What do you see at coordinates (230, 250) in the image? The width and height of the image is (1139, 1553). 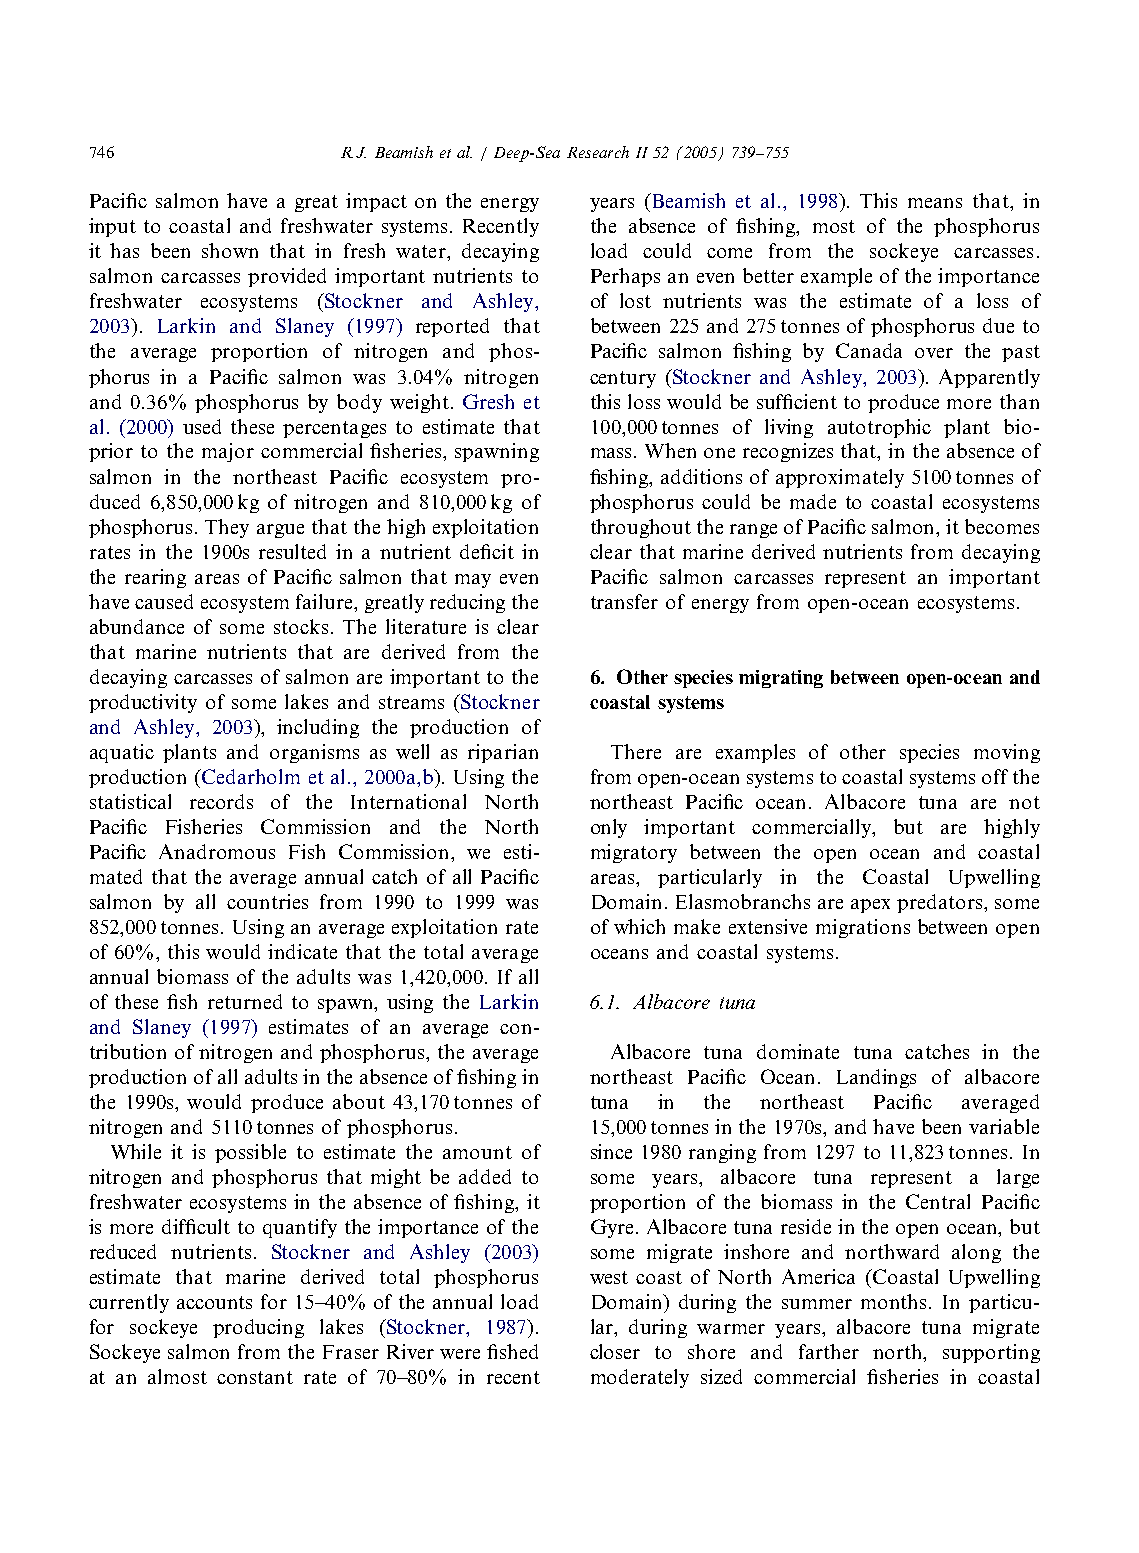 I see `shown` at bounding box center [230, 250].
